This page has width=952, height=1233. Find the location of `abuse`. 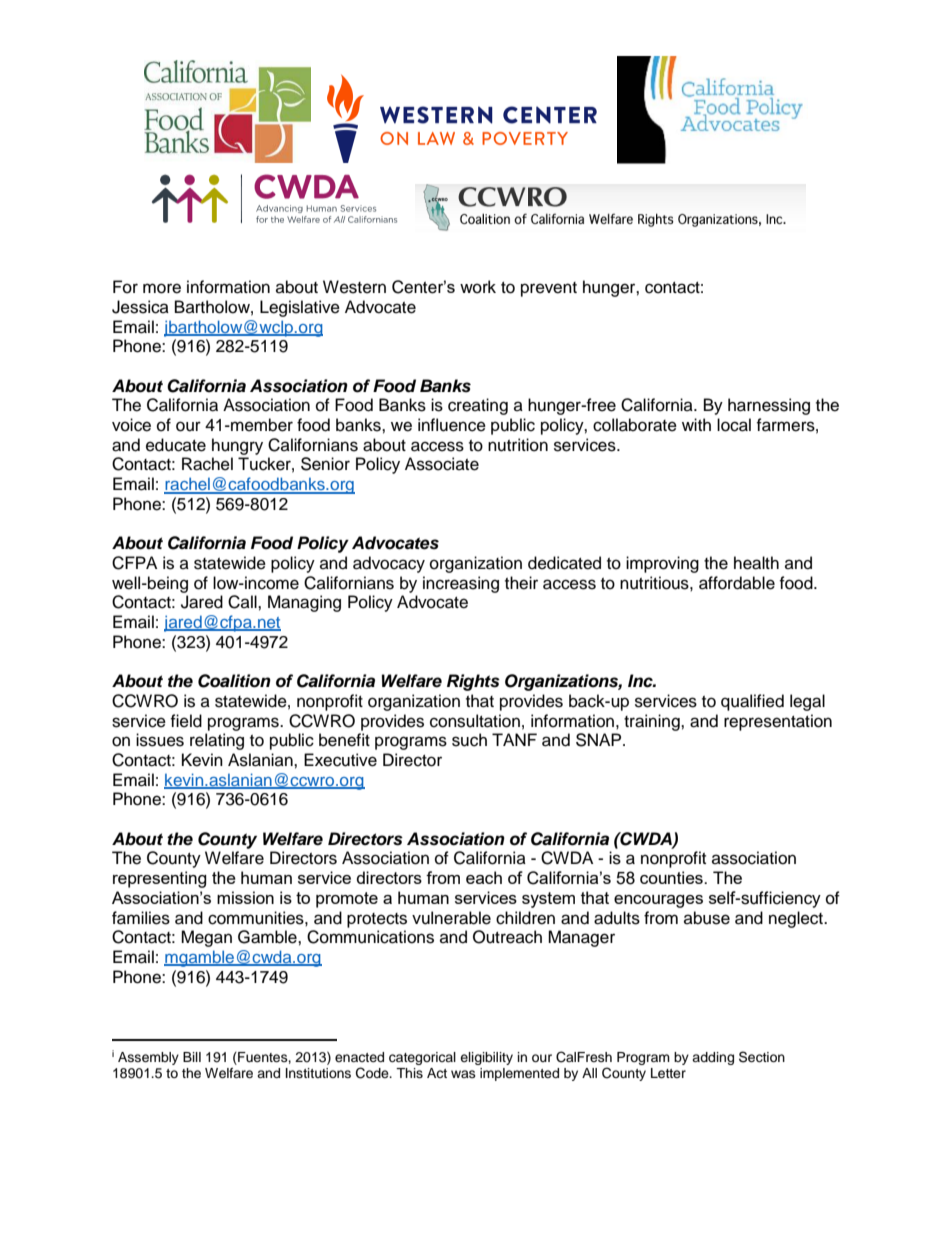

abuse is located at coordinates (707, 918).
